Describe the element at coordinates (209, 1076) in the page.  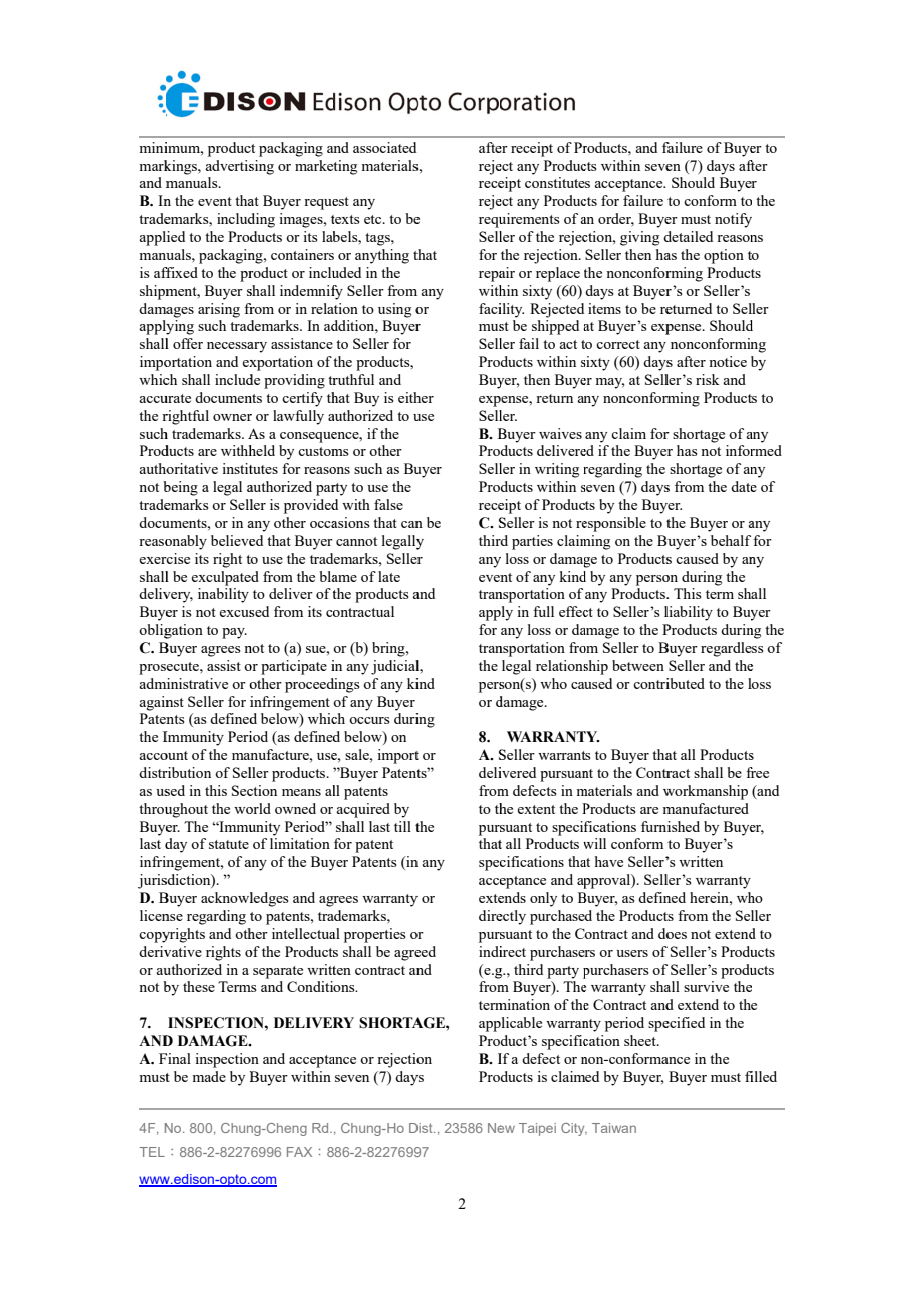
I see `made` at that location.
